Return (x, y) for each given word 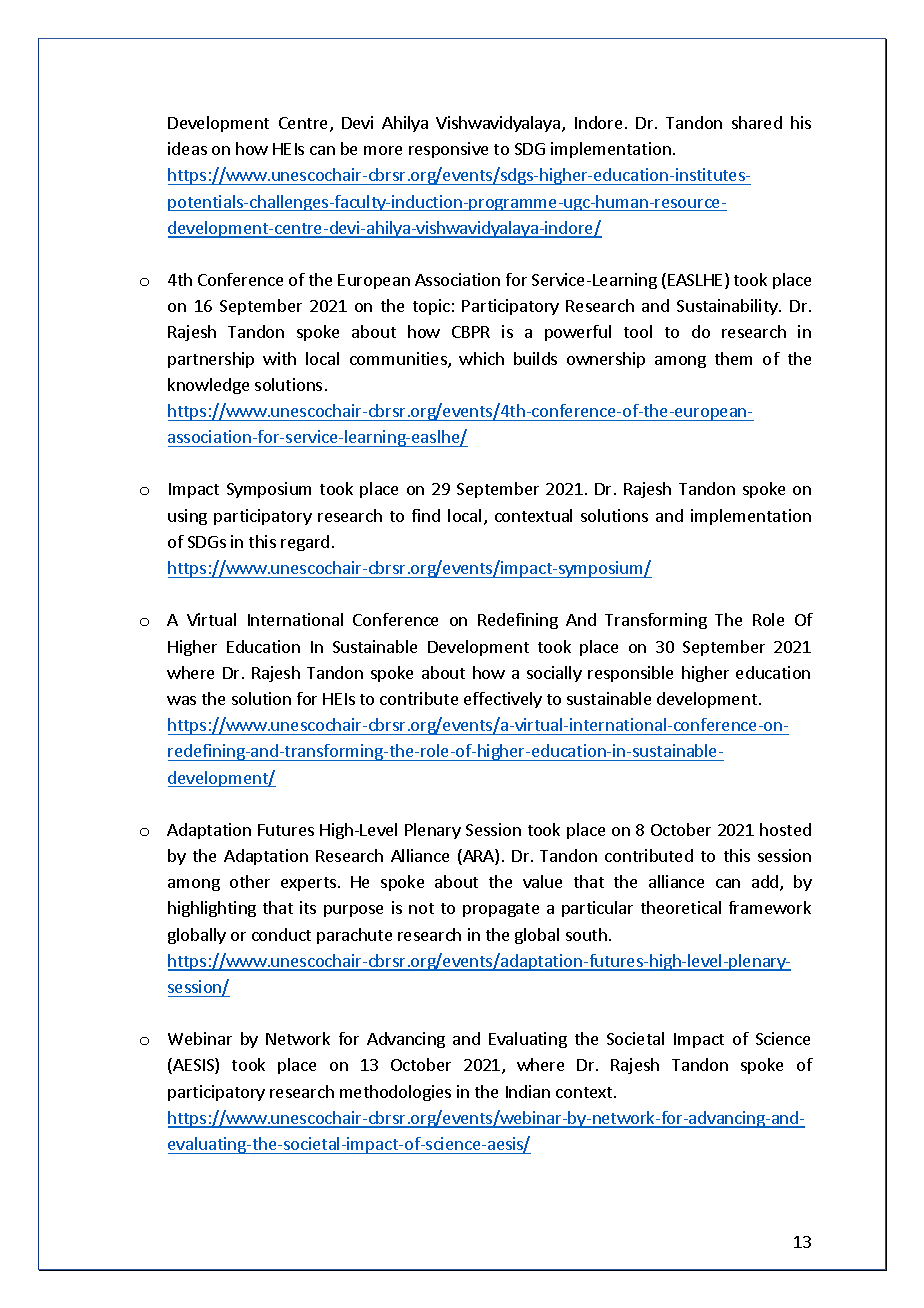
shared (757, 122)
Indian (528, 1091)
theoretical (681, 907)
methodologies (395, 1093)
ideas (187, 148)
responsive (448, 150)
